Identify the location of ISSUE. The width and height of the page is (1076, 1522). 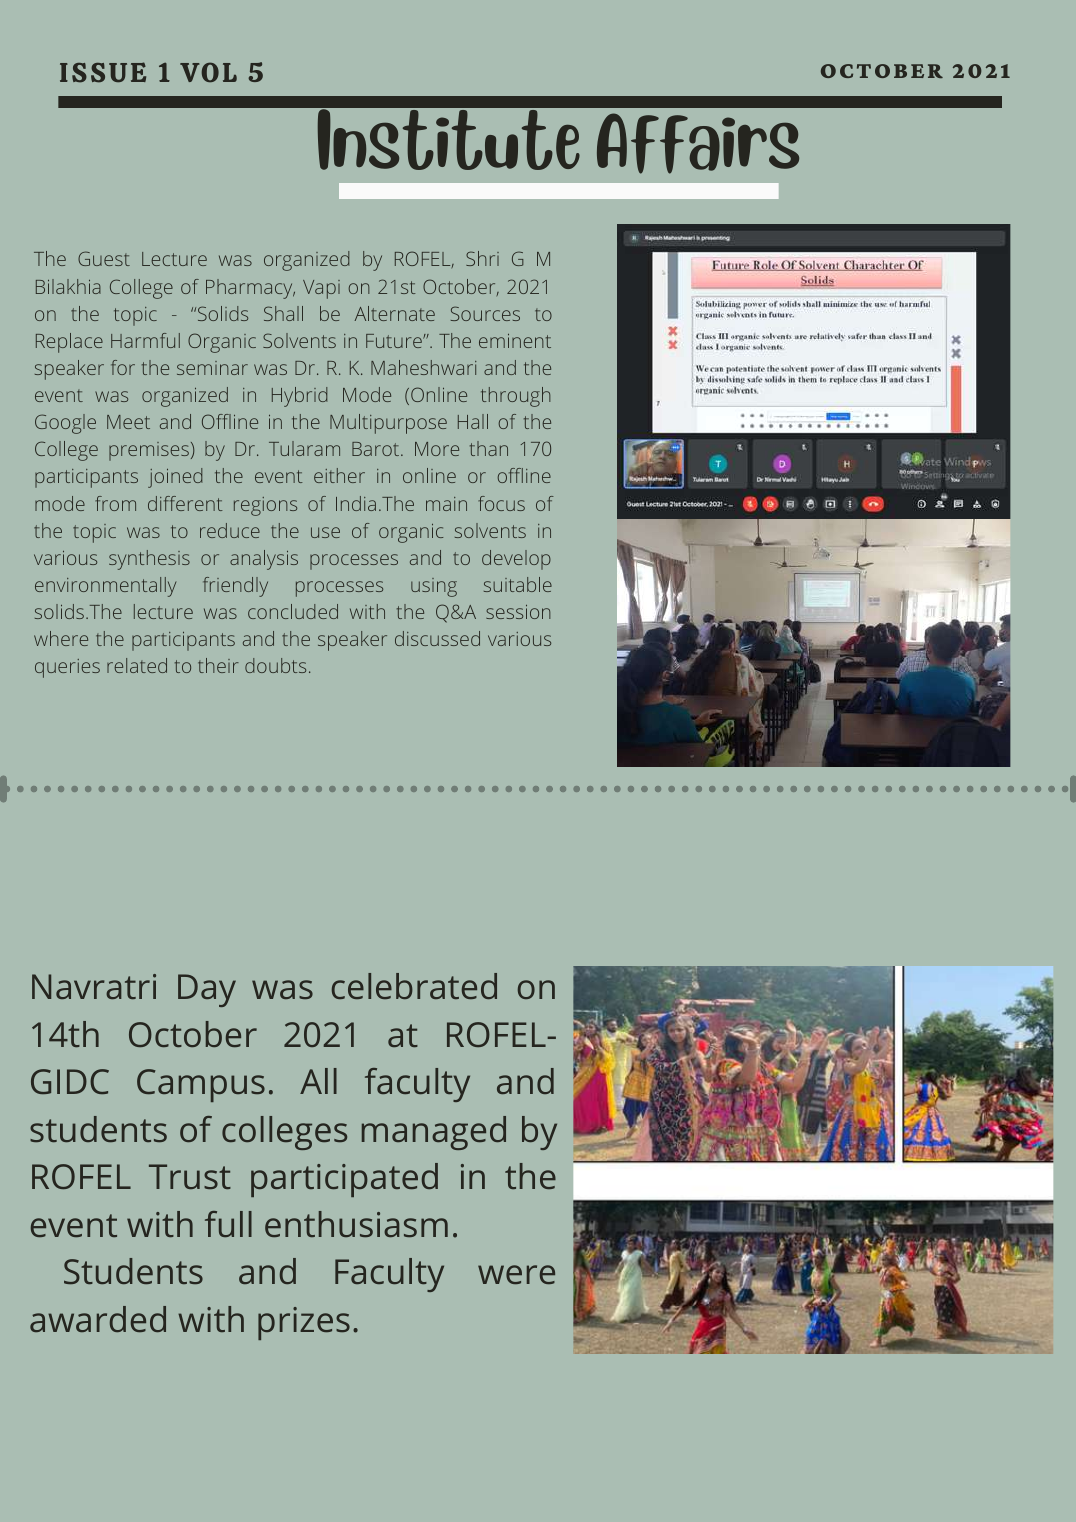
(103, 72).
